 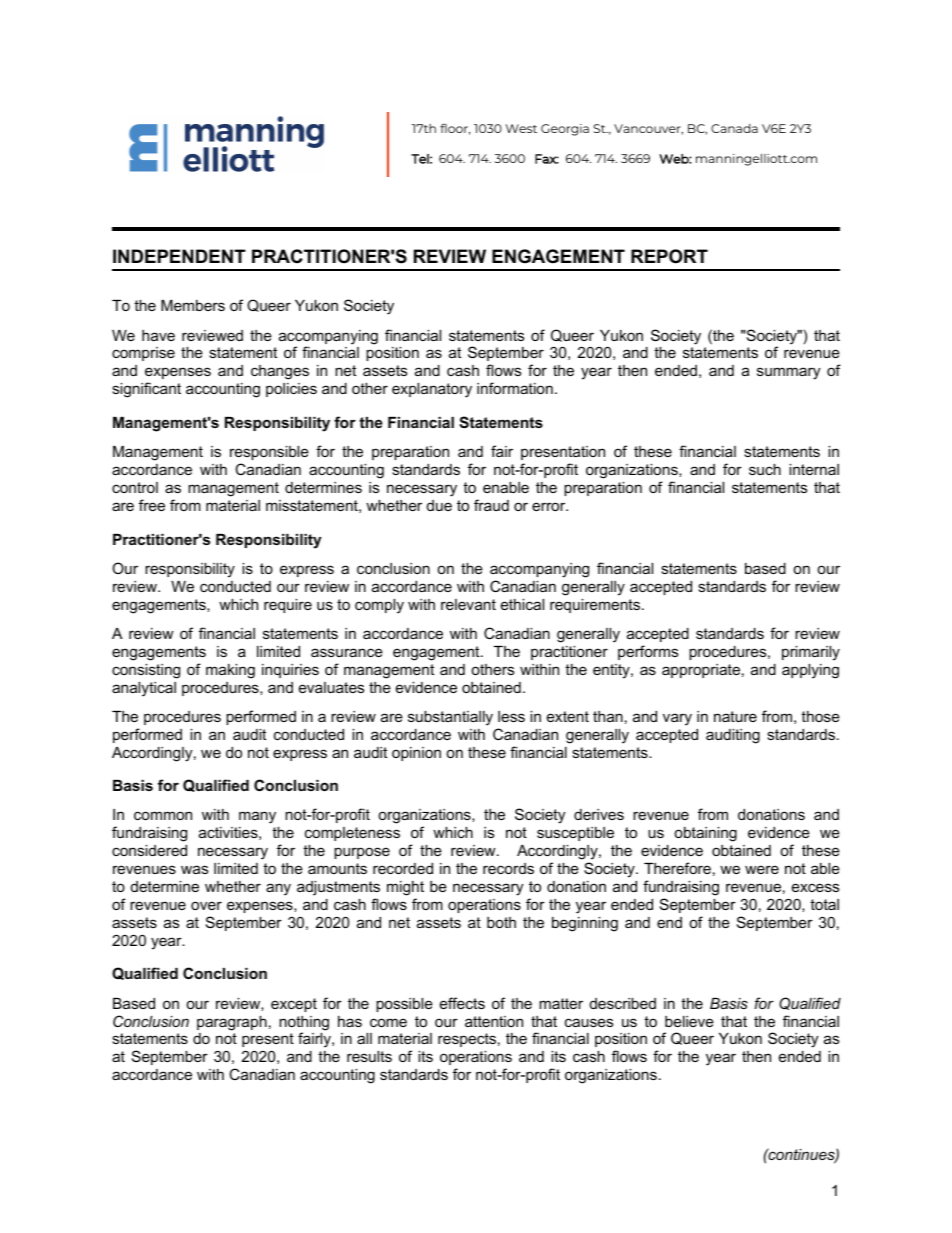 I want to click on substantially, so click(x=450, y=718).
